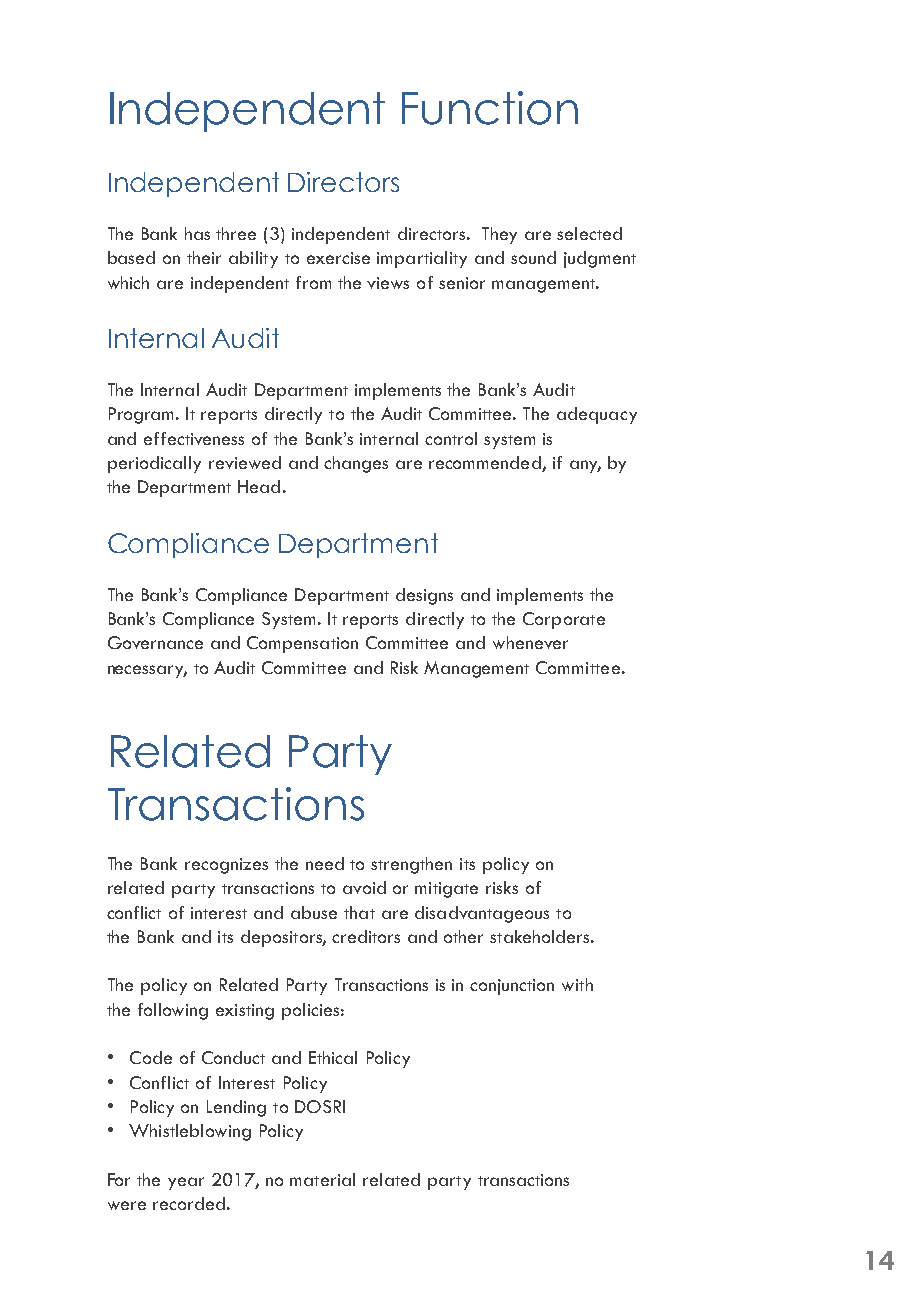 Image resolution: width=911 pixels, height=1316 pixels. I want to click on whenever, so click(530, 642).
